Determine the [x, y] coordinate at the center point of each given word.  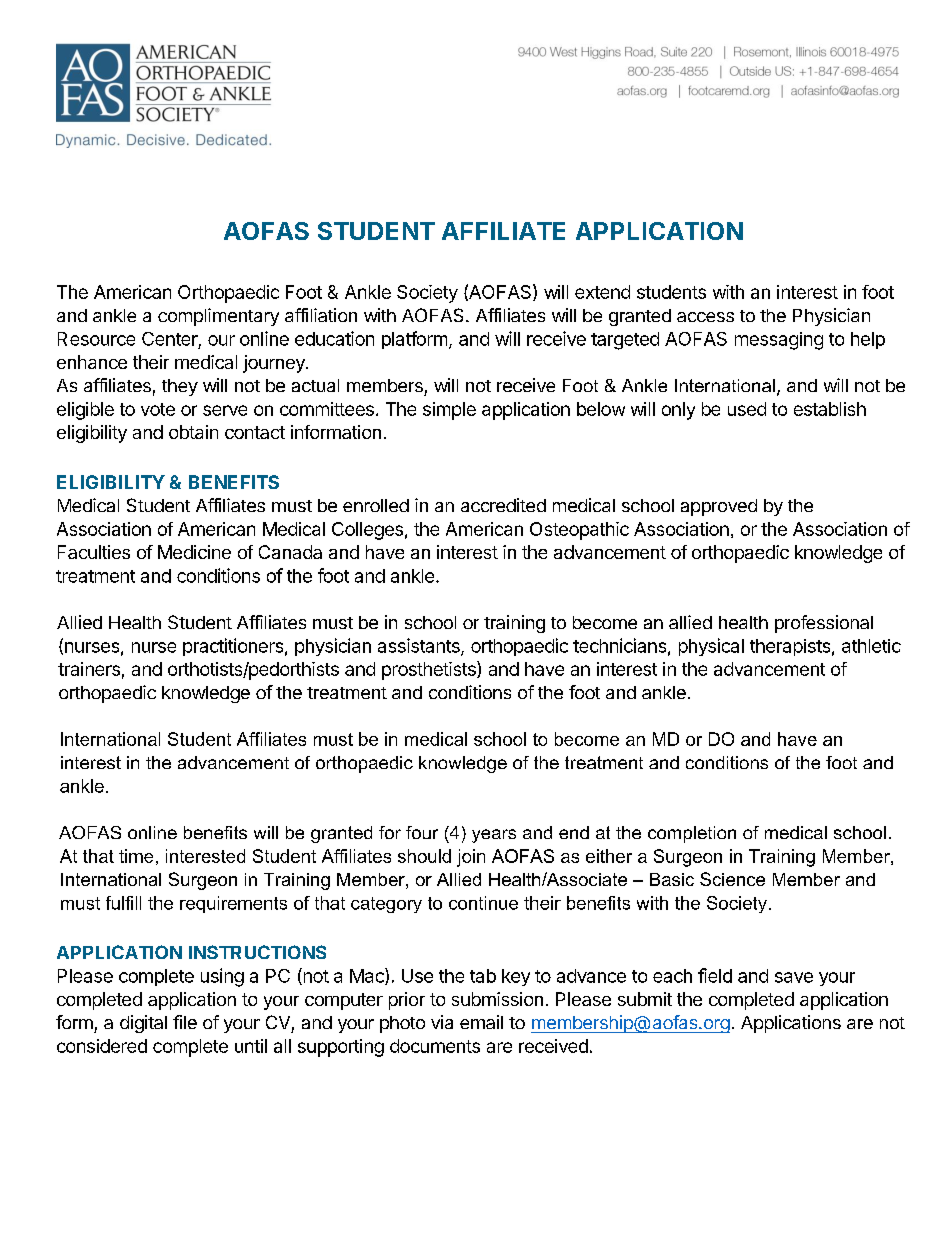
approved [719, 507]
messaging [779, 341]
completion [692, 834]
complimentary [218, 317]
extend [602, 292]
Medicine [194, 552]
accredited [503, 505]
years [494, 836]
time [136, 856]
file [185, 1022]
